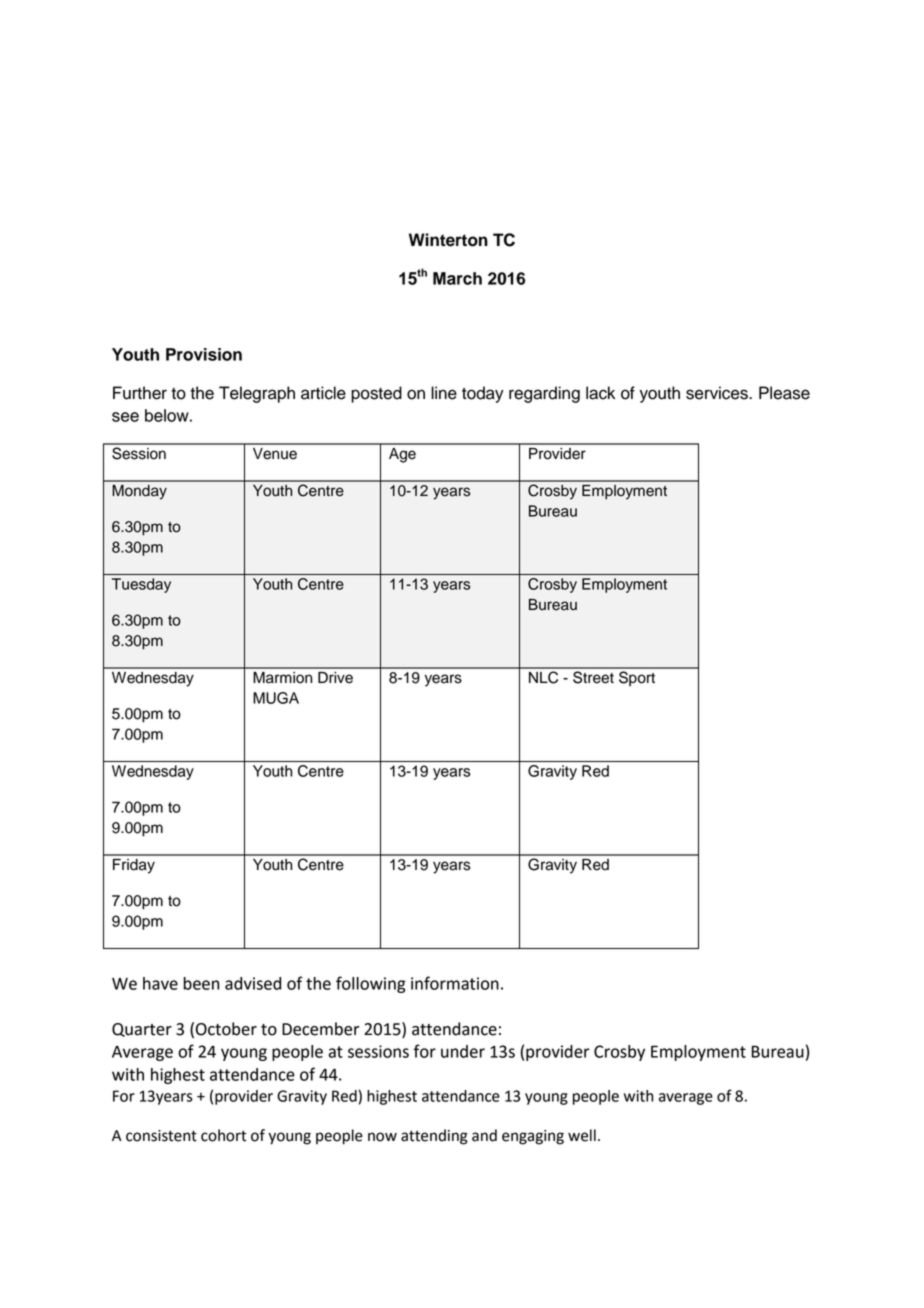 This screenshot has width=924, height=1308. I want to click on Please, so click(784, 393).
